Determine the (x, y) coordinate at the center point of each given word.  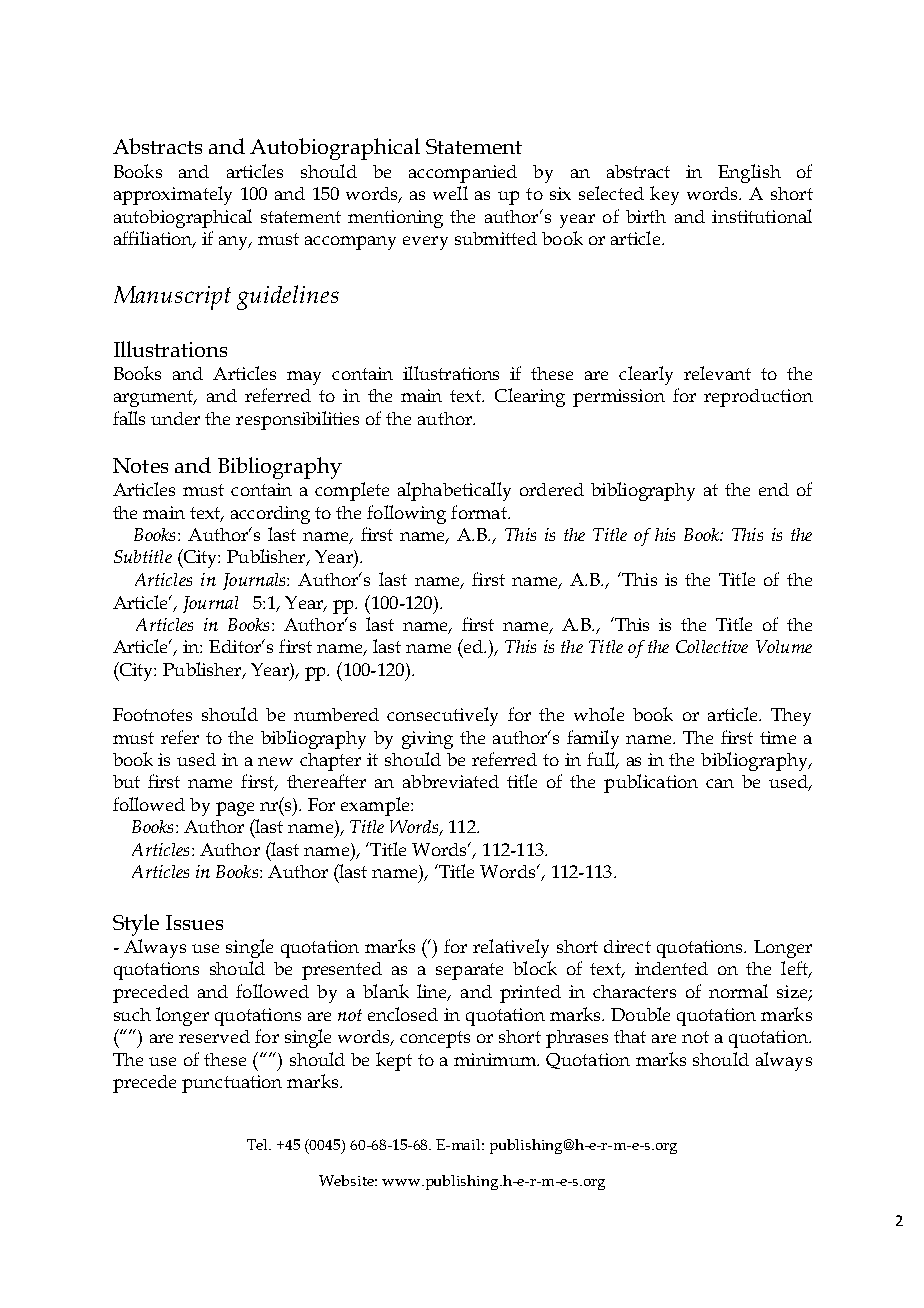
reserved (214, 1036)
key (664, 195)
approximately (173, 195)
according (270, 515)
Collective (712, 646)
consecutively (442, 716)
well (450, 193)
